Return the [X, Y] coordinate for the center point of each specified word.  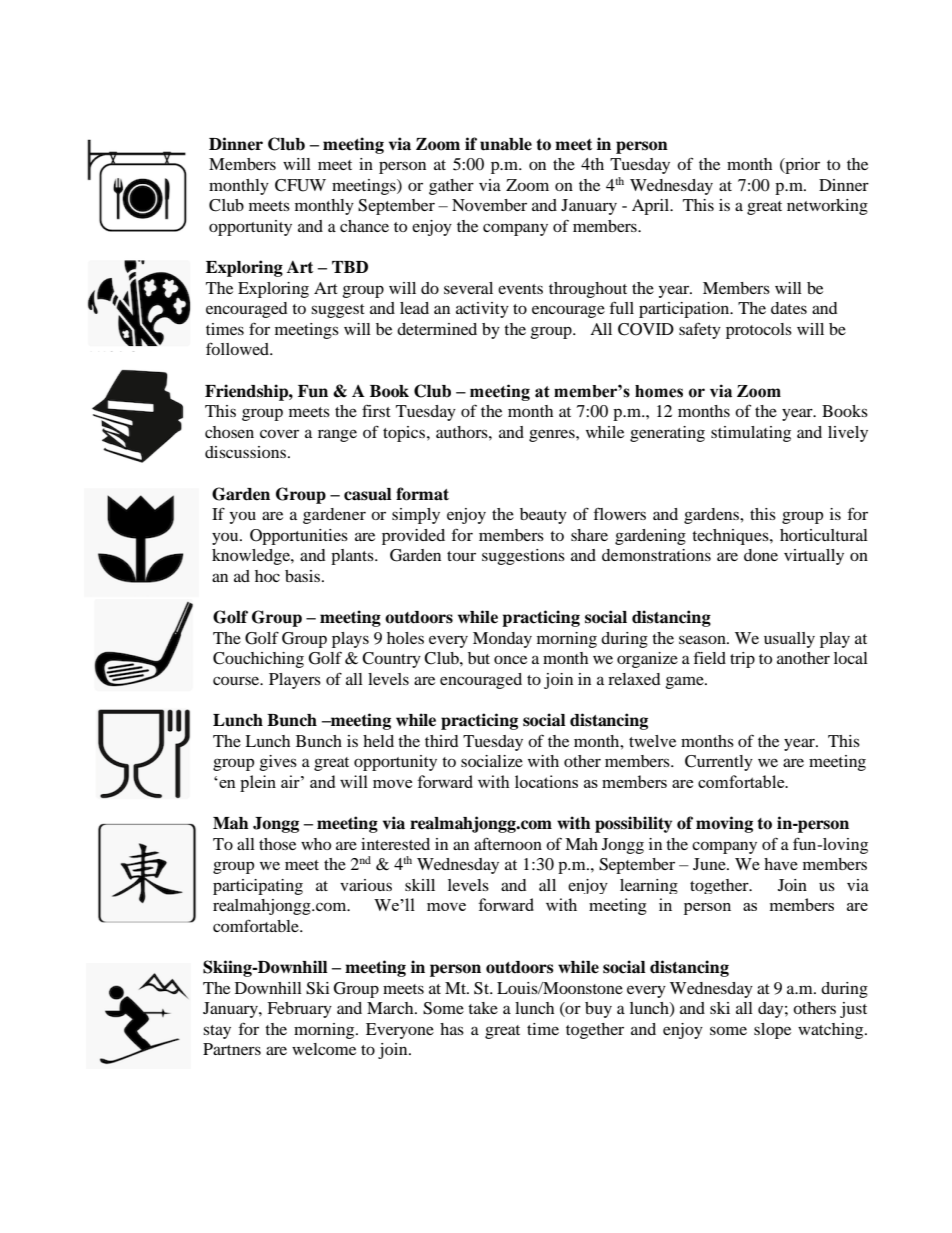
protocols [759, 331]
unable [506, 144]
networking [827, 207]
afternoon [508, 843]
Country [391, 660]
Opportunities [299, 537]
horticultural [824, 535]
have [781, 864]
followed [238, 348]
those [277, 844]
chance [364, 226]
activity [482, 310]
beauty [543, 516]
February [299, 1010]
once [510, 659]
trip [742, 660]
